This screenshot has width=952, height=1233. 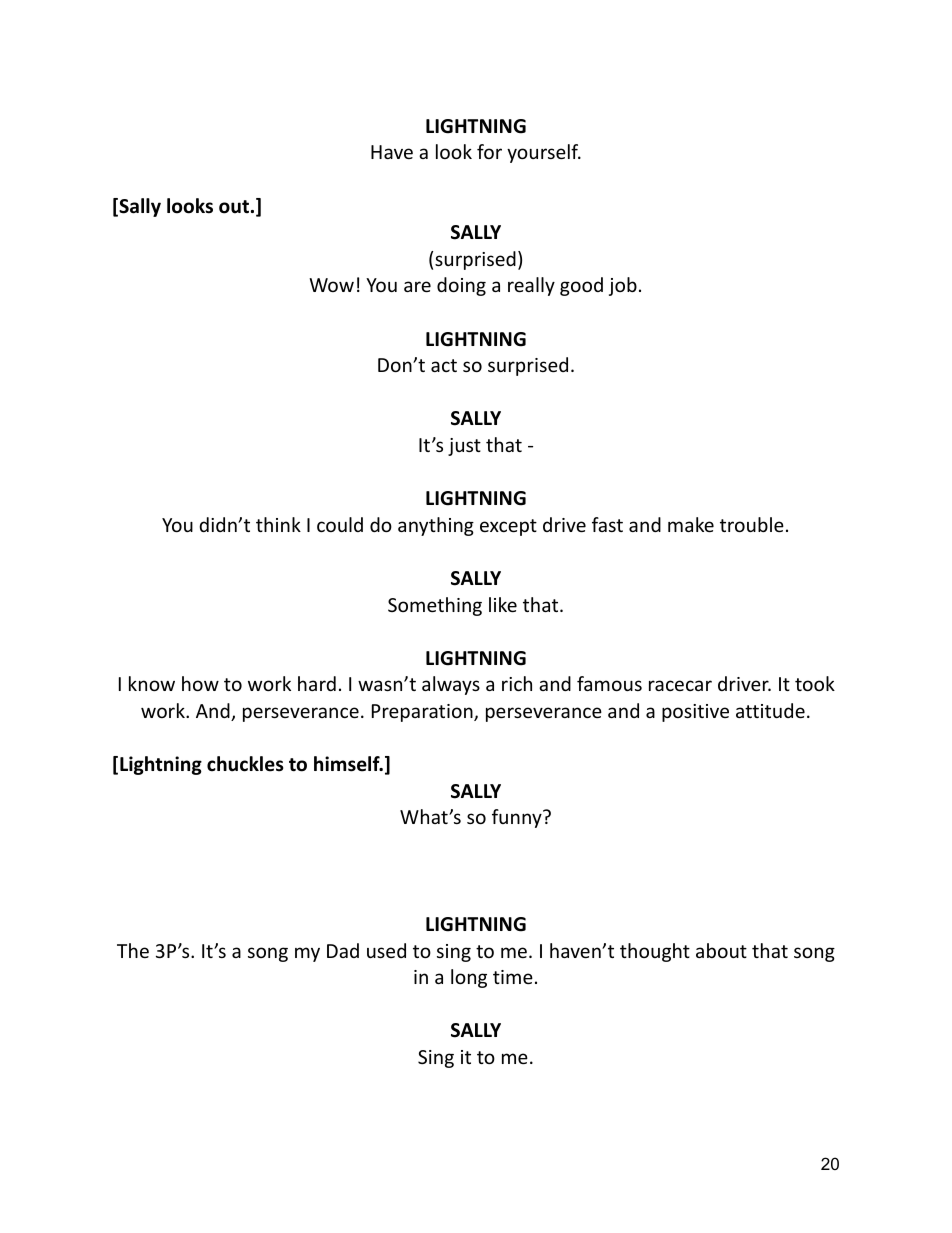 I want to click on yourself, so click(x=544, y=153).
